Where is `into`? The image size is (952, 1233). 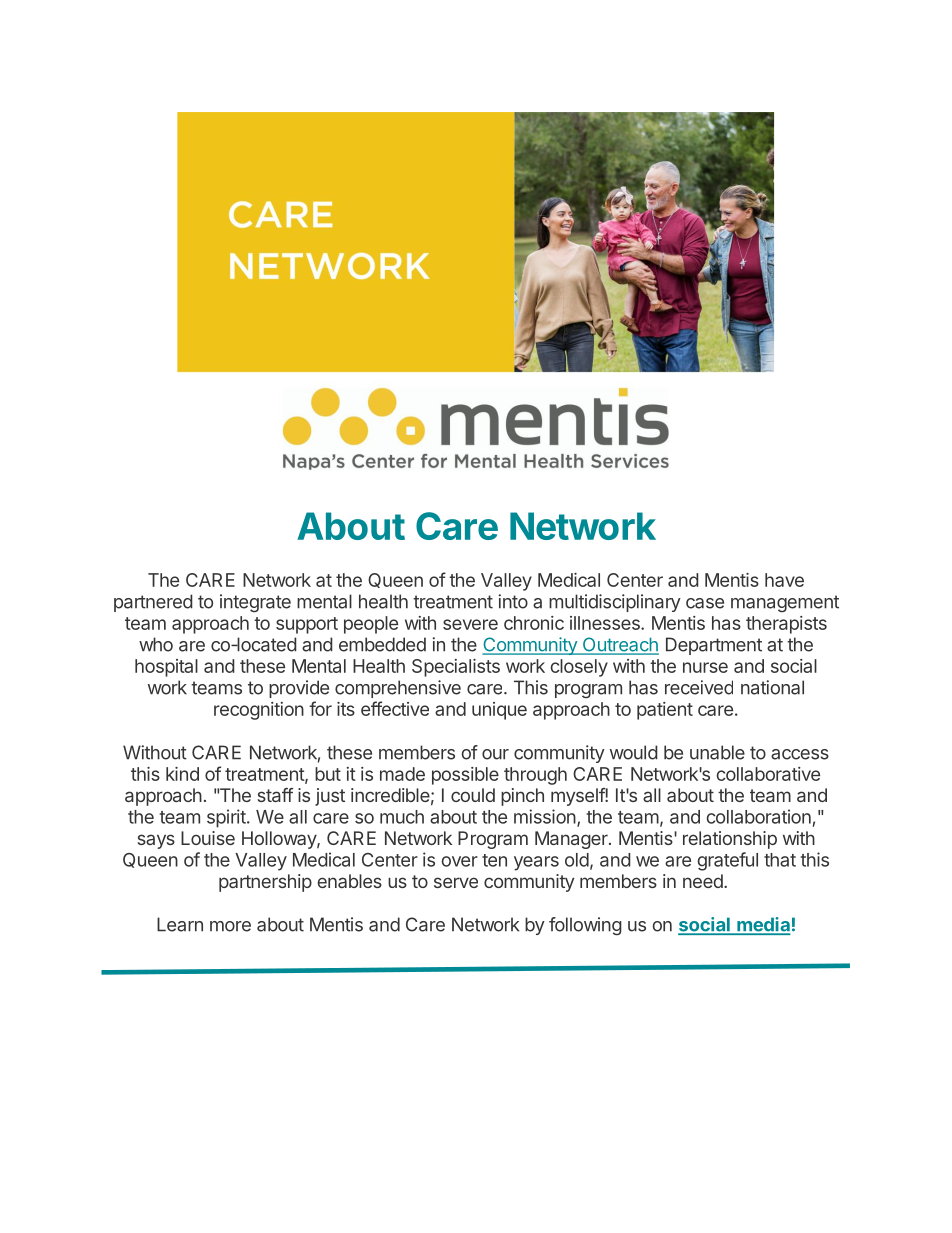 into is located at coordinates (513, 601).
